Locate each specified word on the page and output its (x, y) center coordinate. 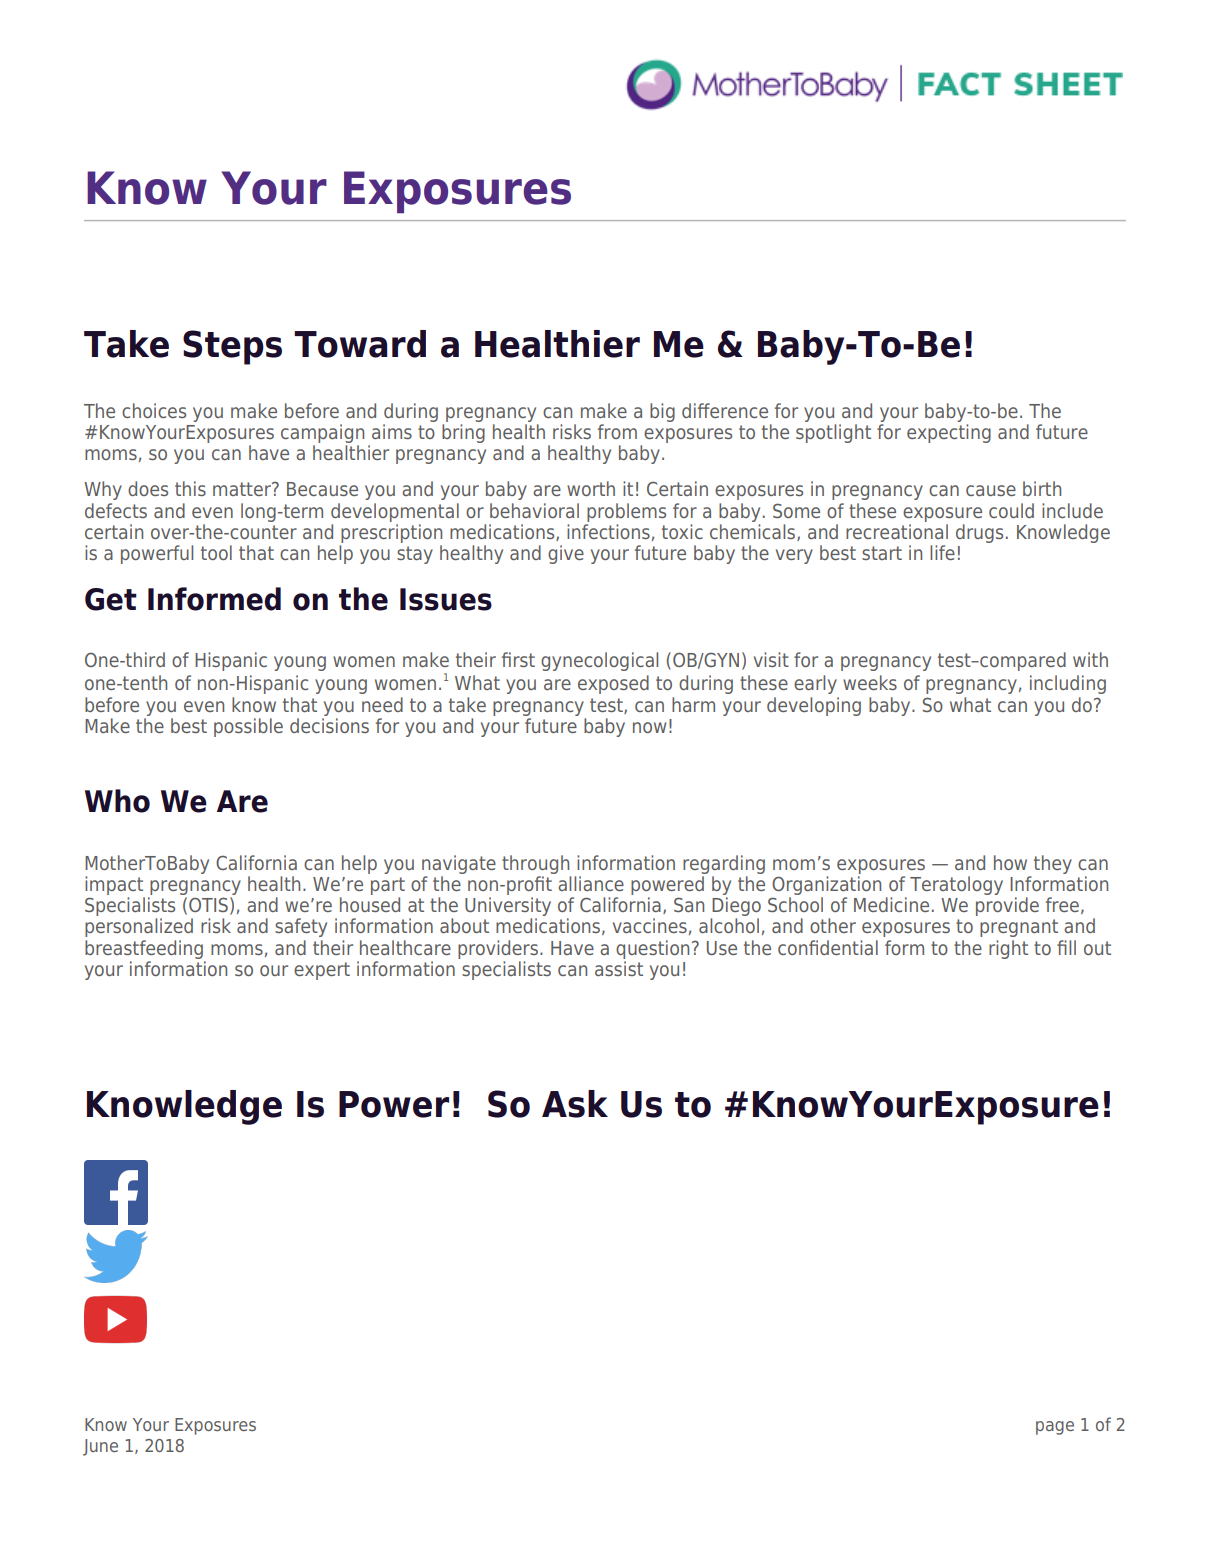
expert (322, 971)
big (662, 412)
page (1055, 1428)
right (1008, 949)
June (100, 1447)
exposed (613, 684)
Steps (232, 347)
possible (248, 727)
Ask (575, 1104)
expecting (949, 433)
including (1068, 684)
